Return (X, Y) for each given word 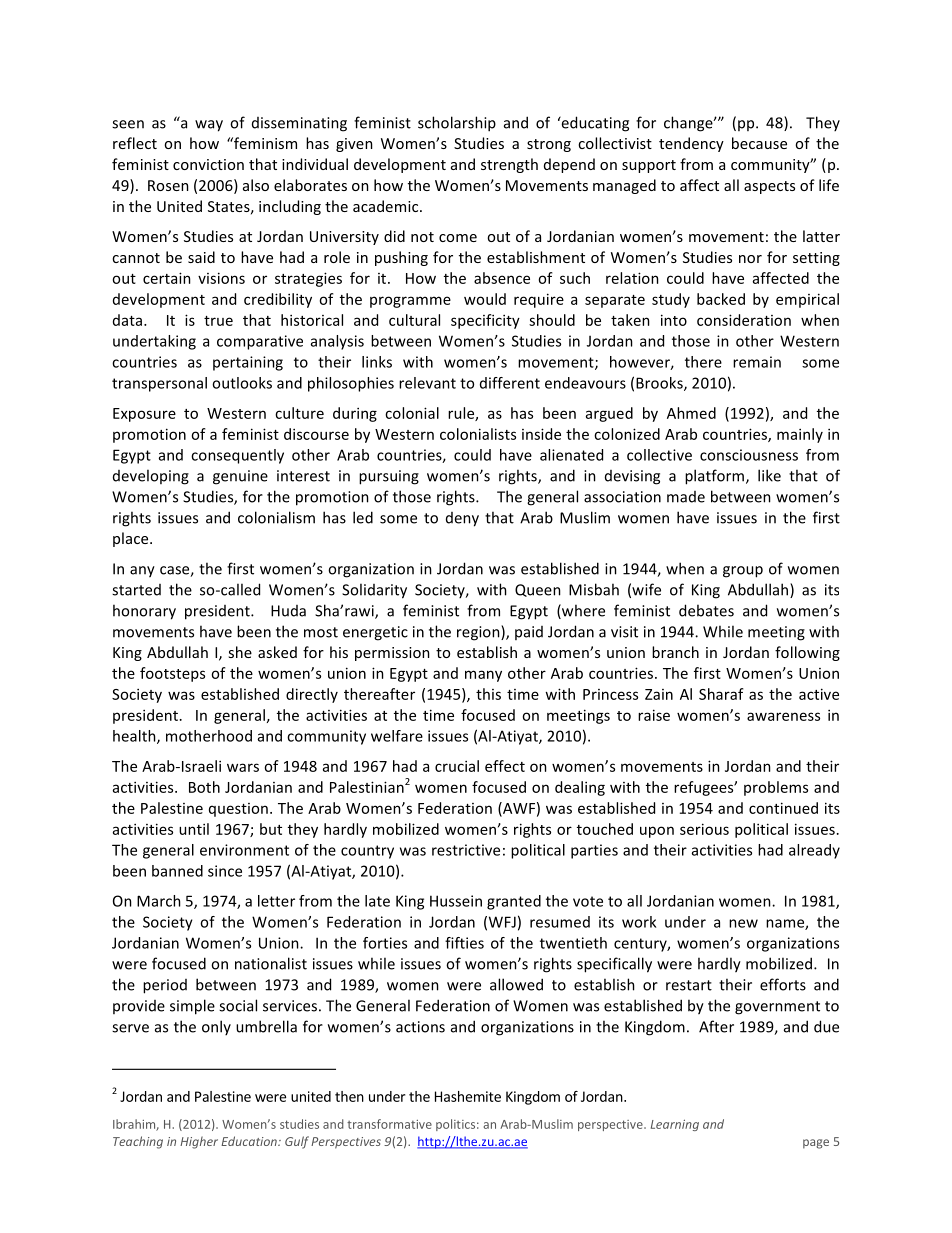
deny (462, 519)
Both (204, 787)
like (769, 475)
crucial (457, 766)
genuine (240, 477)
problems (776, 788)
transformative (389, 1124)
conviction (208, 164)
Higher (199, 1142)
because (759, 143)
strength (509, 165)
